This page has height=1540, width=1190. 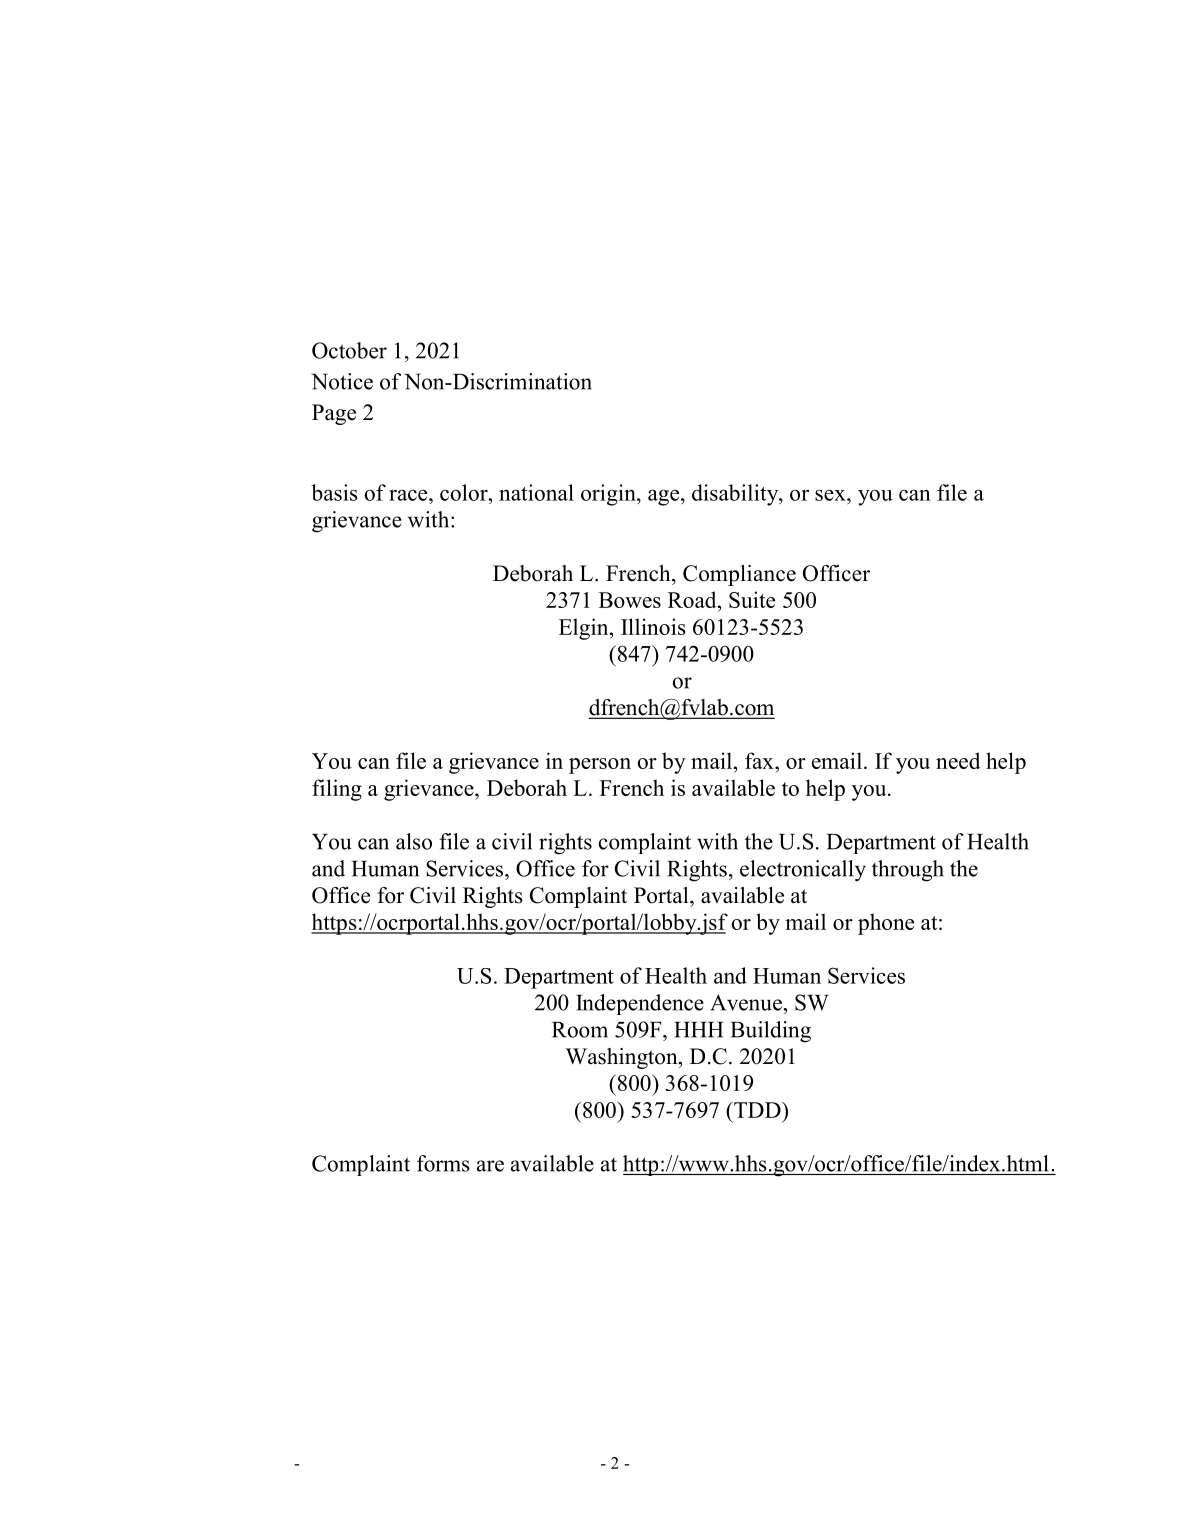 I want to click on Illinois, so click(x=653, y=626).
